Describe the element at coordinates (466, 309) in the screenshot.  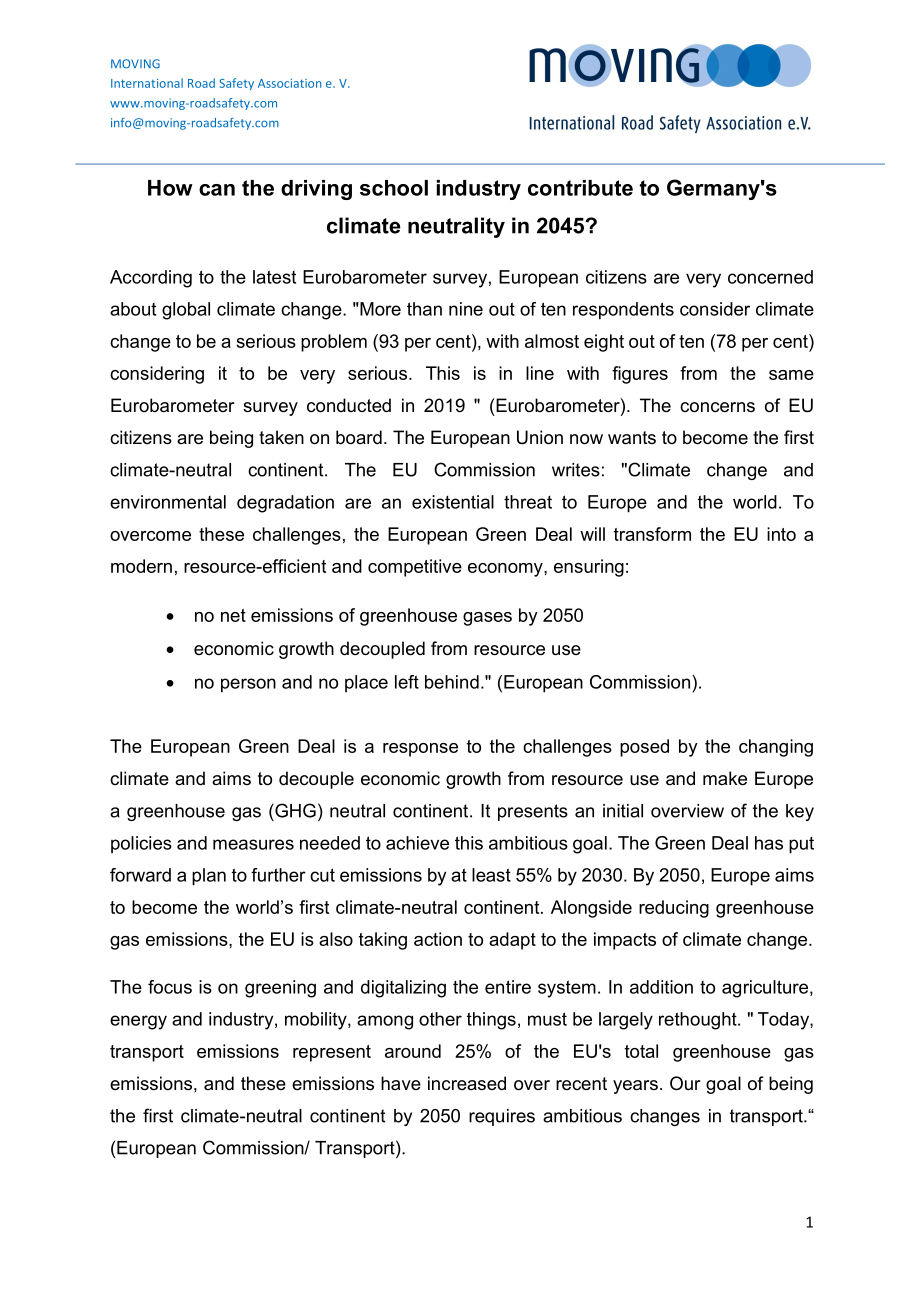
I see `nine` at that location.
